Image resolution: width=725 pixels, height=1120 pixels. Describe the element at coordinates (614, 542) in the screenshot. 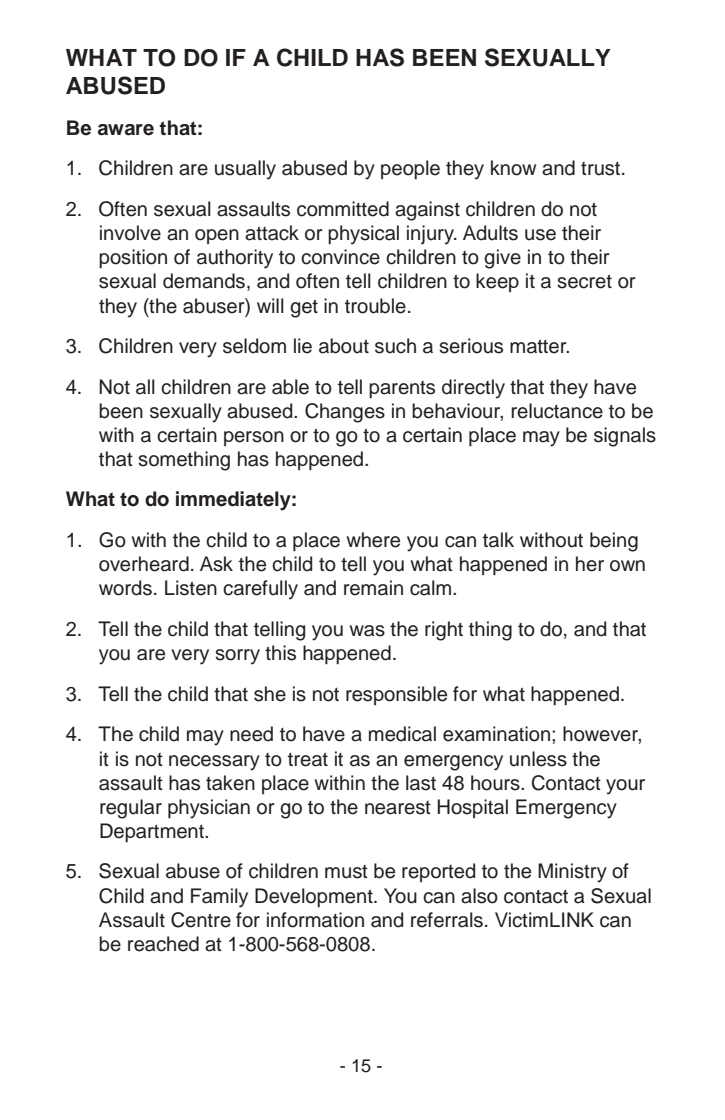

I see `being` at that location.
